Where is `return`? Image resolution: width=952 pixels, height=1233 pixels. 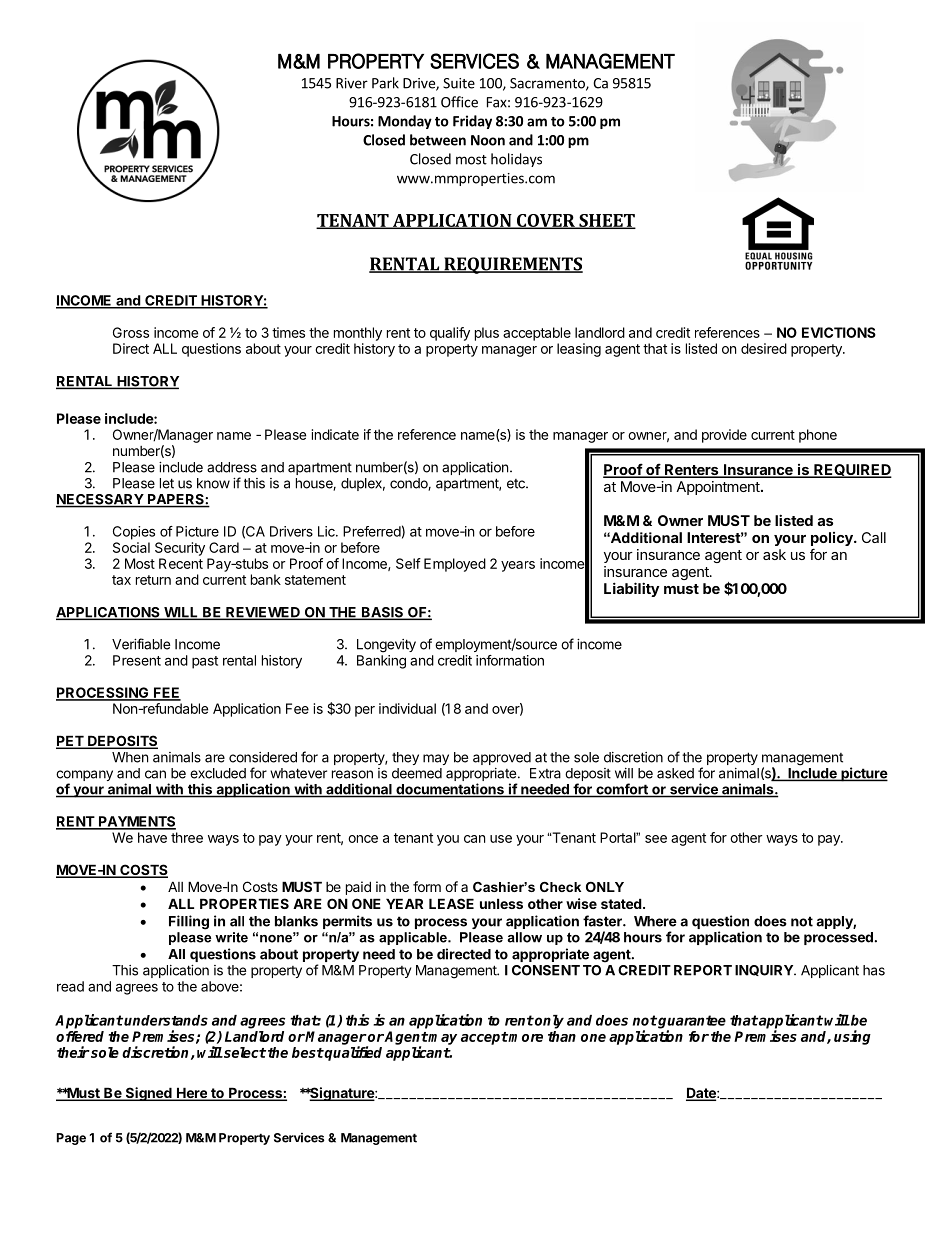 return is located at coordinates (153, 580).
